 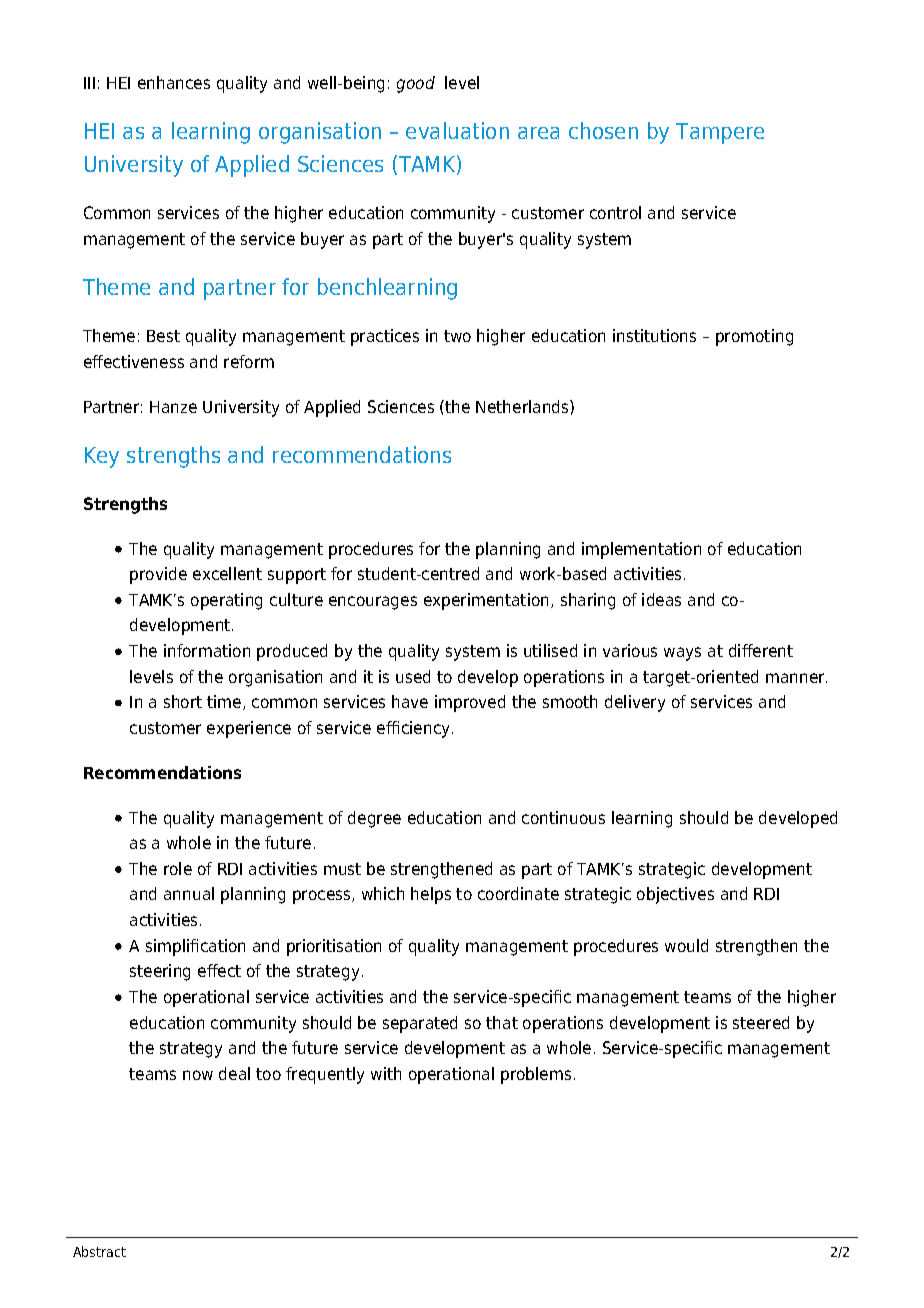 What do you see at coordinates (720, 133) in the page?
I see `Tampere` at bounding box center [720, 133].
